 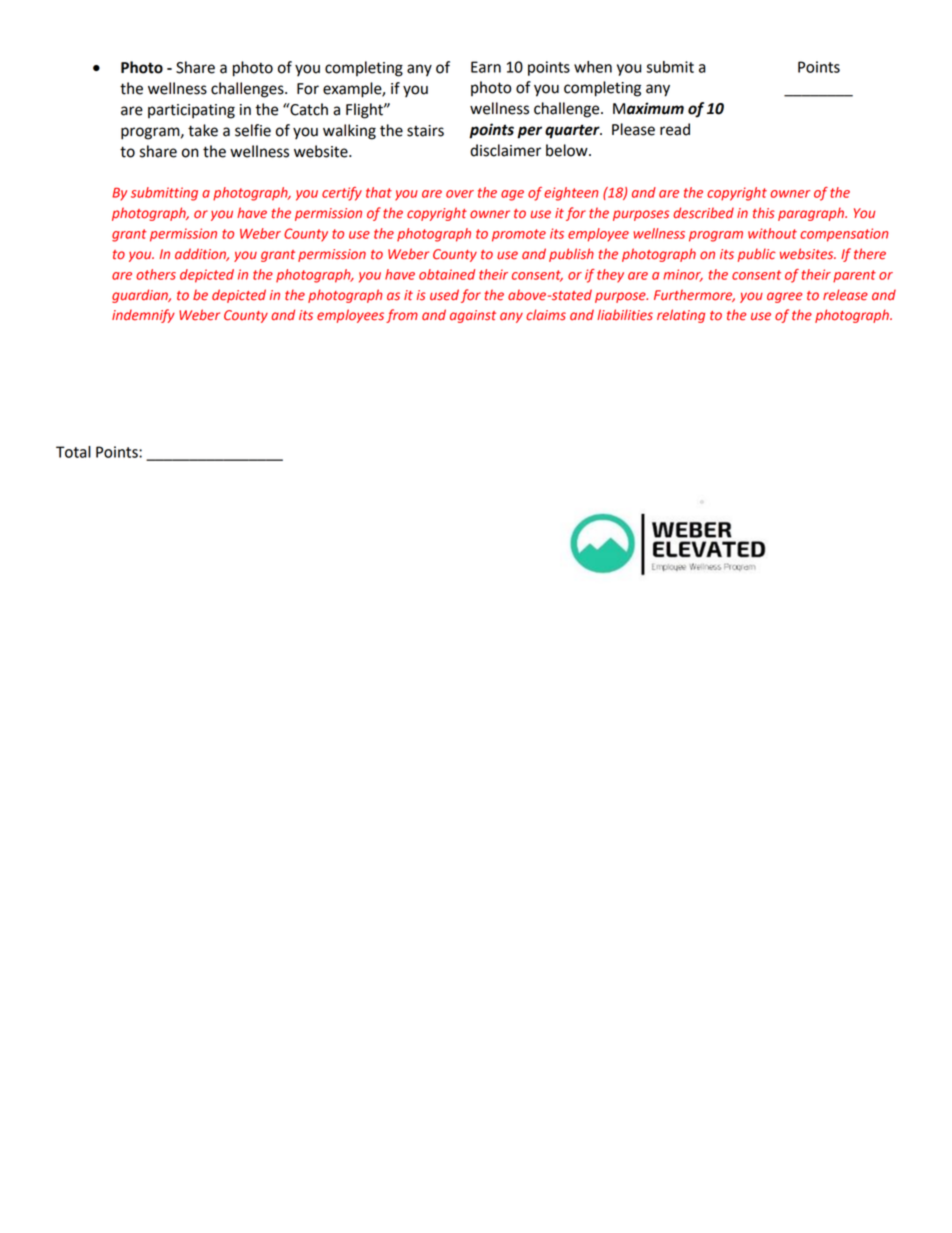 What do you see at coordinates (784, 297) in the screenshot?
I see `agree` at bounding box center [784, 297].
